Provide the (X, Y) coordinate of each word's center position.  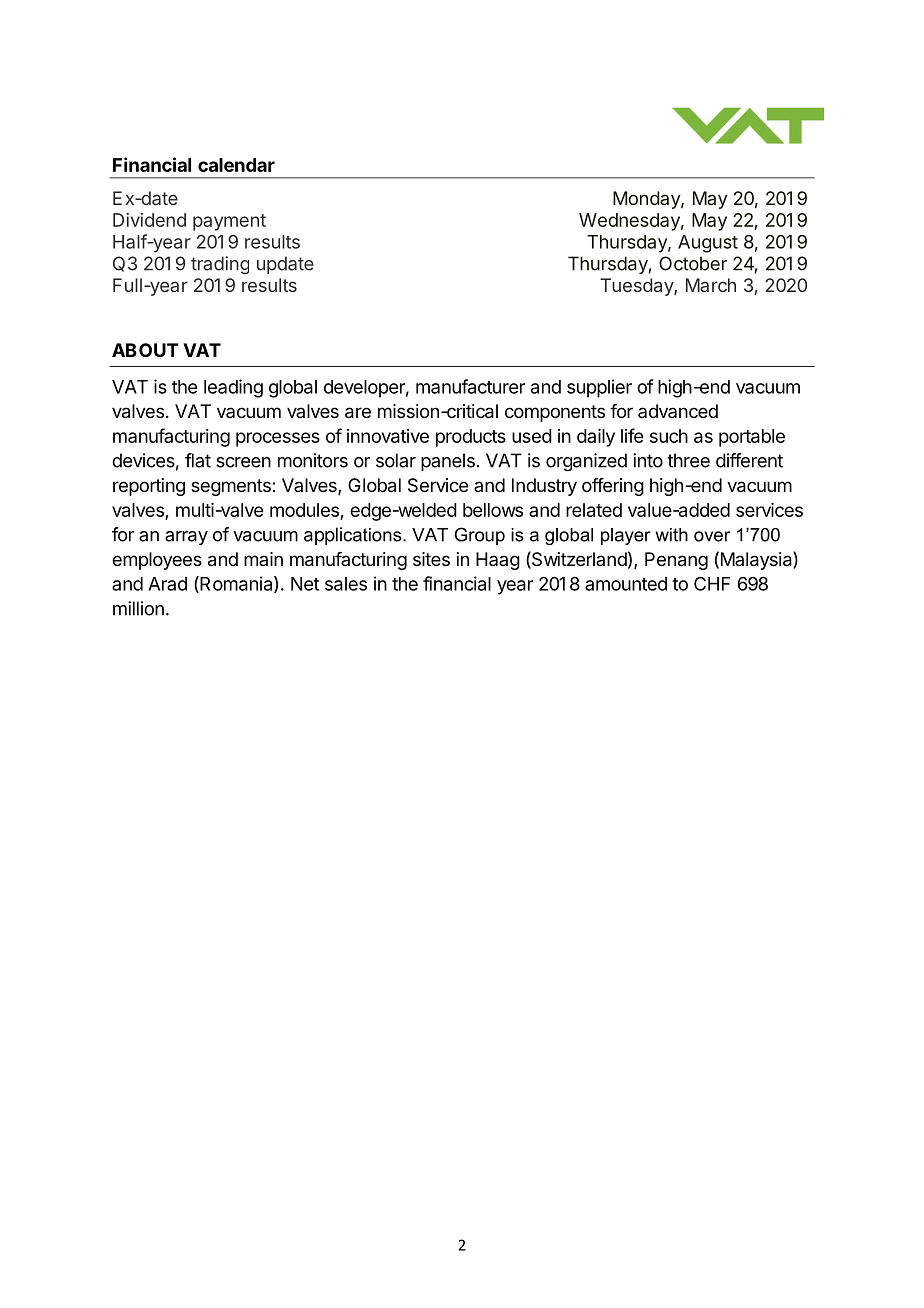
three (688, 460)
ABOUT (145, 350)
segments (232, 487)
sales (346, 584)
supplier (599, 388)
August (708, 244)
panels (448, 462)
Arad (167, 584)
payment (229, 222)
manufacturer (470, 386)
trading (220, 265)
